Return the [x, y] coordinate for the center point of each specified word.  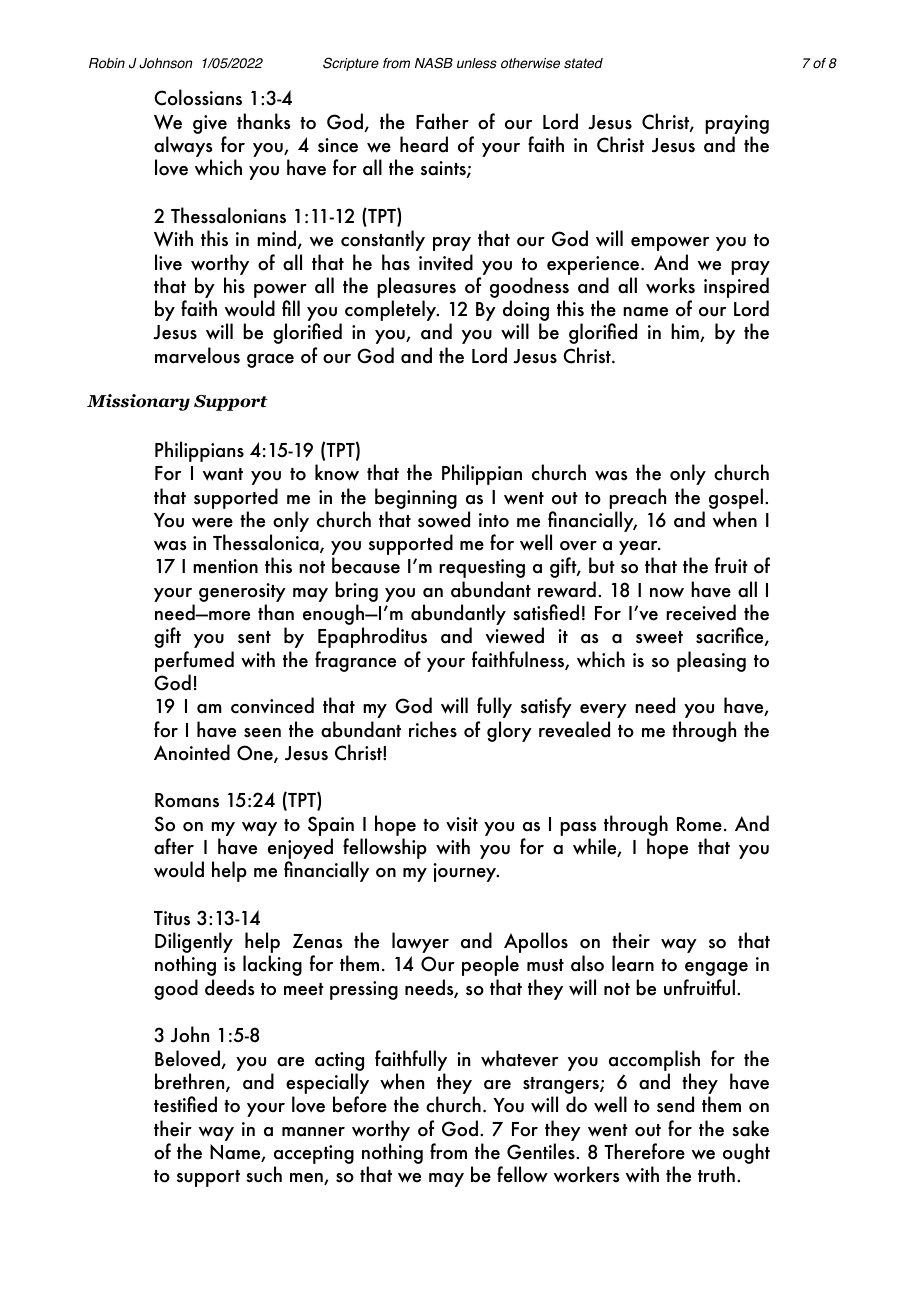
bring [356, 593]
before [360, 1104]
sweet [659, 637]
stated [583, 63]
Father [442, 121]
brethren [191, 1082]
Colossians [198, 97]
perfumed [194, 661]
